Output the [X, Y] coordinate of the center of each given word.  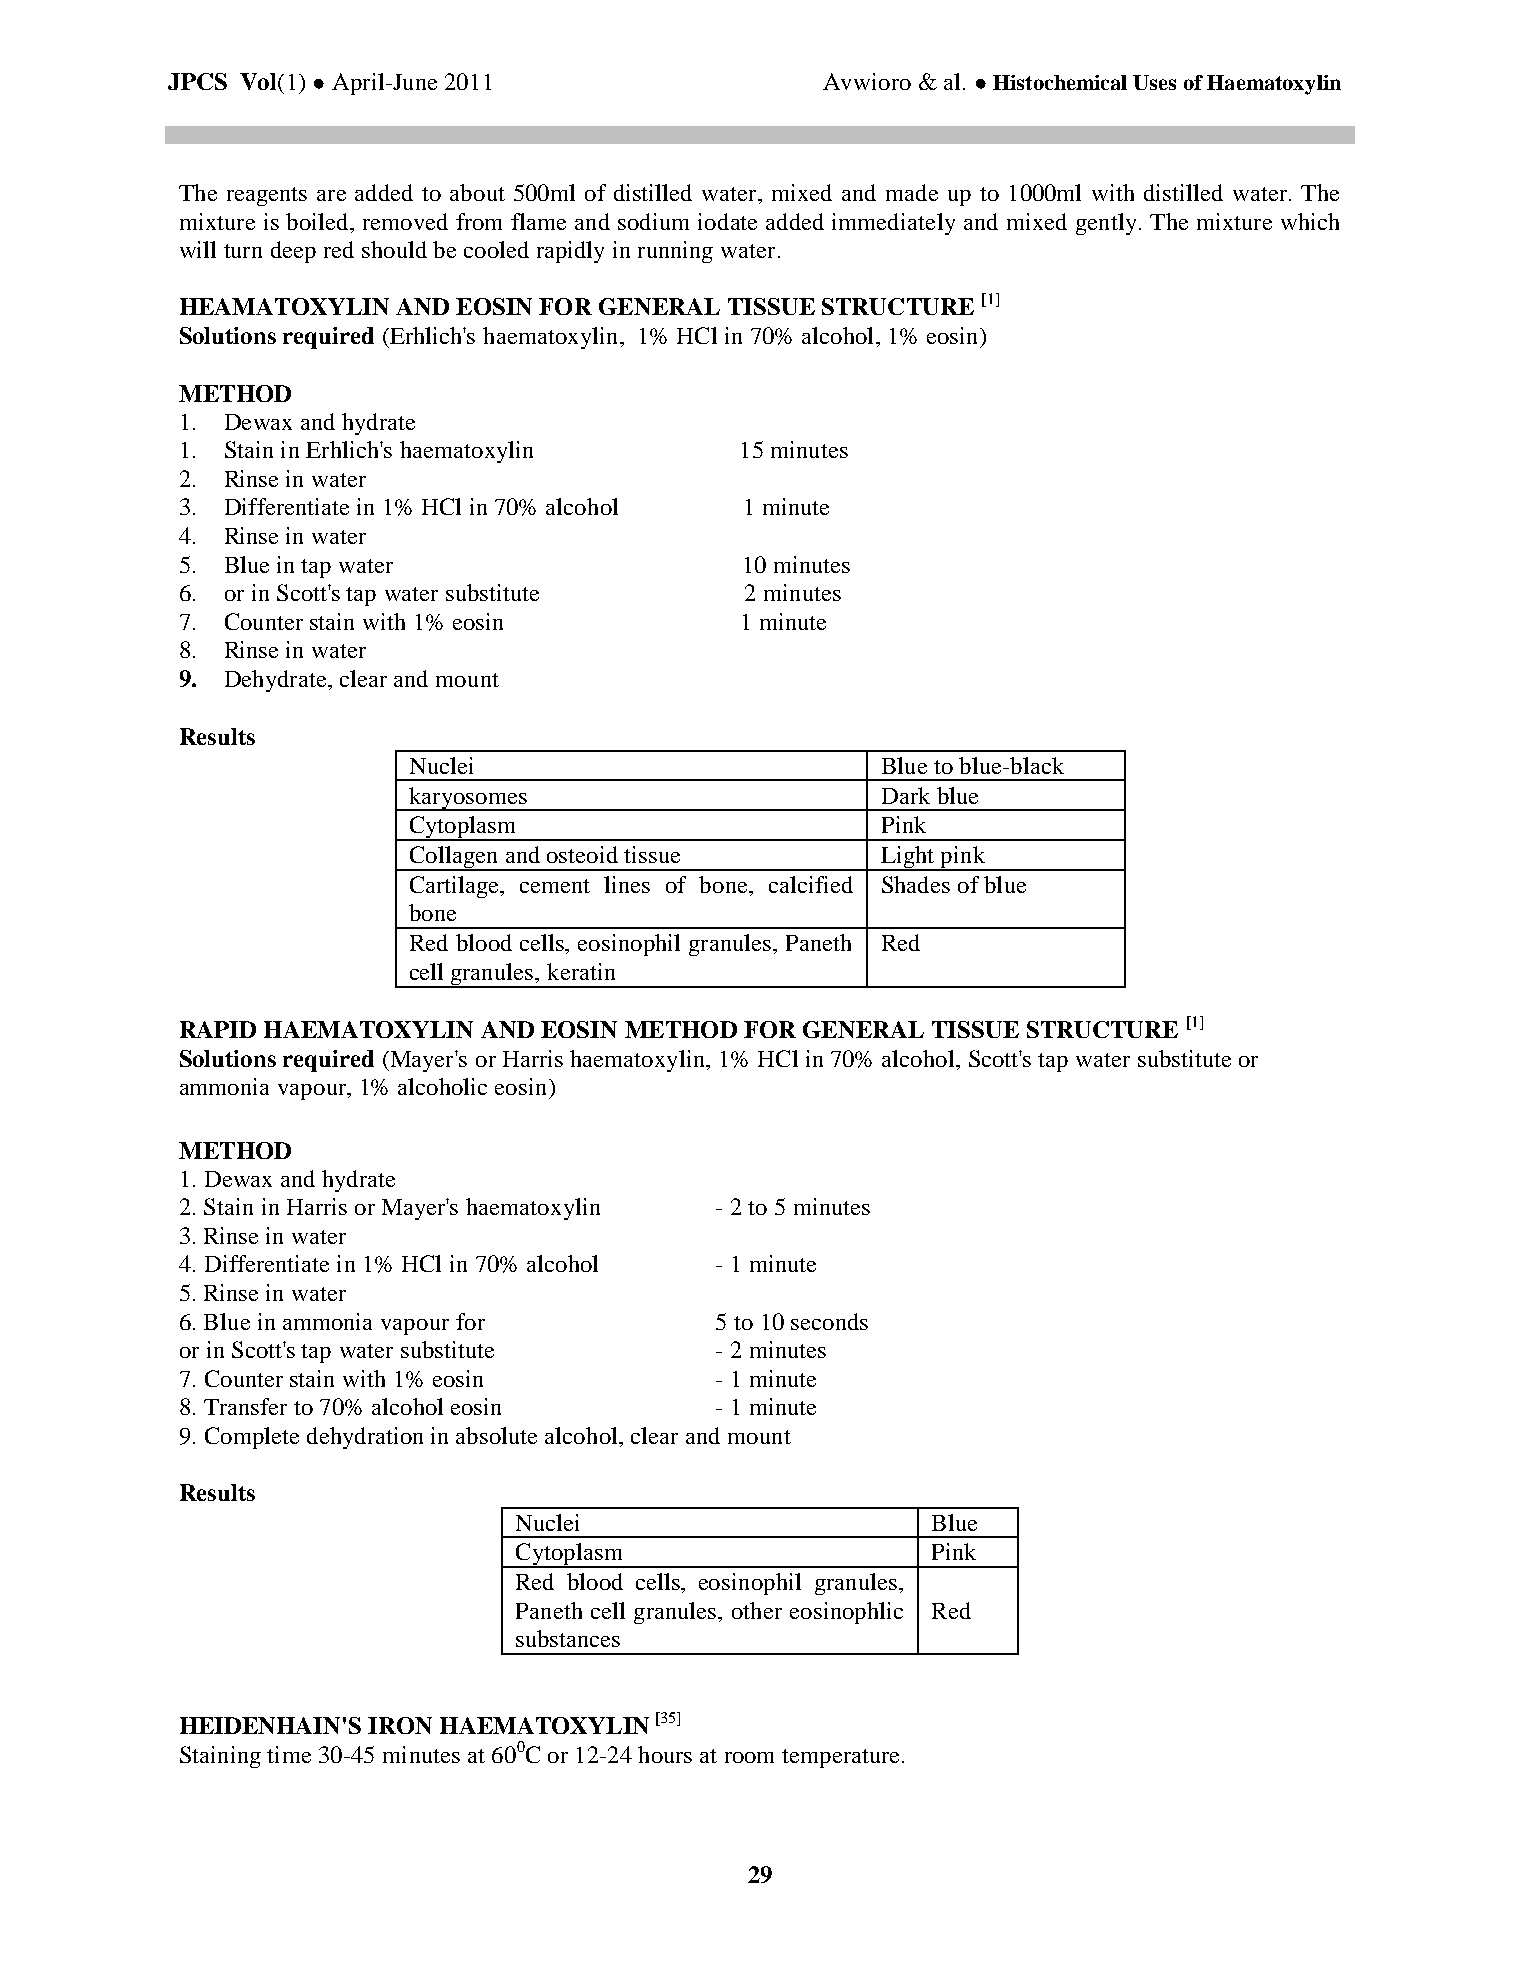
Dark [906, 795]
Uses [1154, 82]
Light [908, 858]
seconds [829, 1321]
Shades [916, 884]
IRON [400, 1725]
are [331, 195]
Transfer [245, 1406]
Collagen [454, 858]
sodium [653, 221]
